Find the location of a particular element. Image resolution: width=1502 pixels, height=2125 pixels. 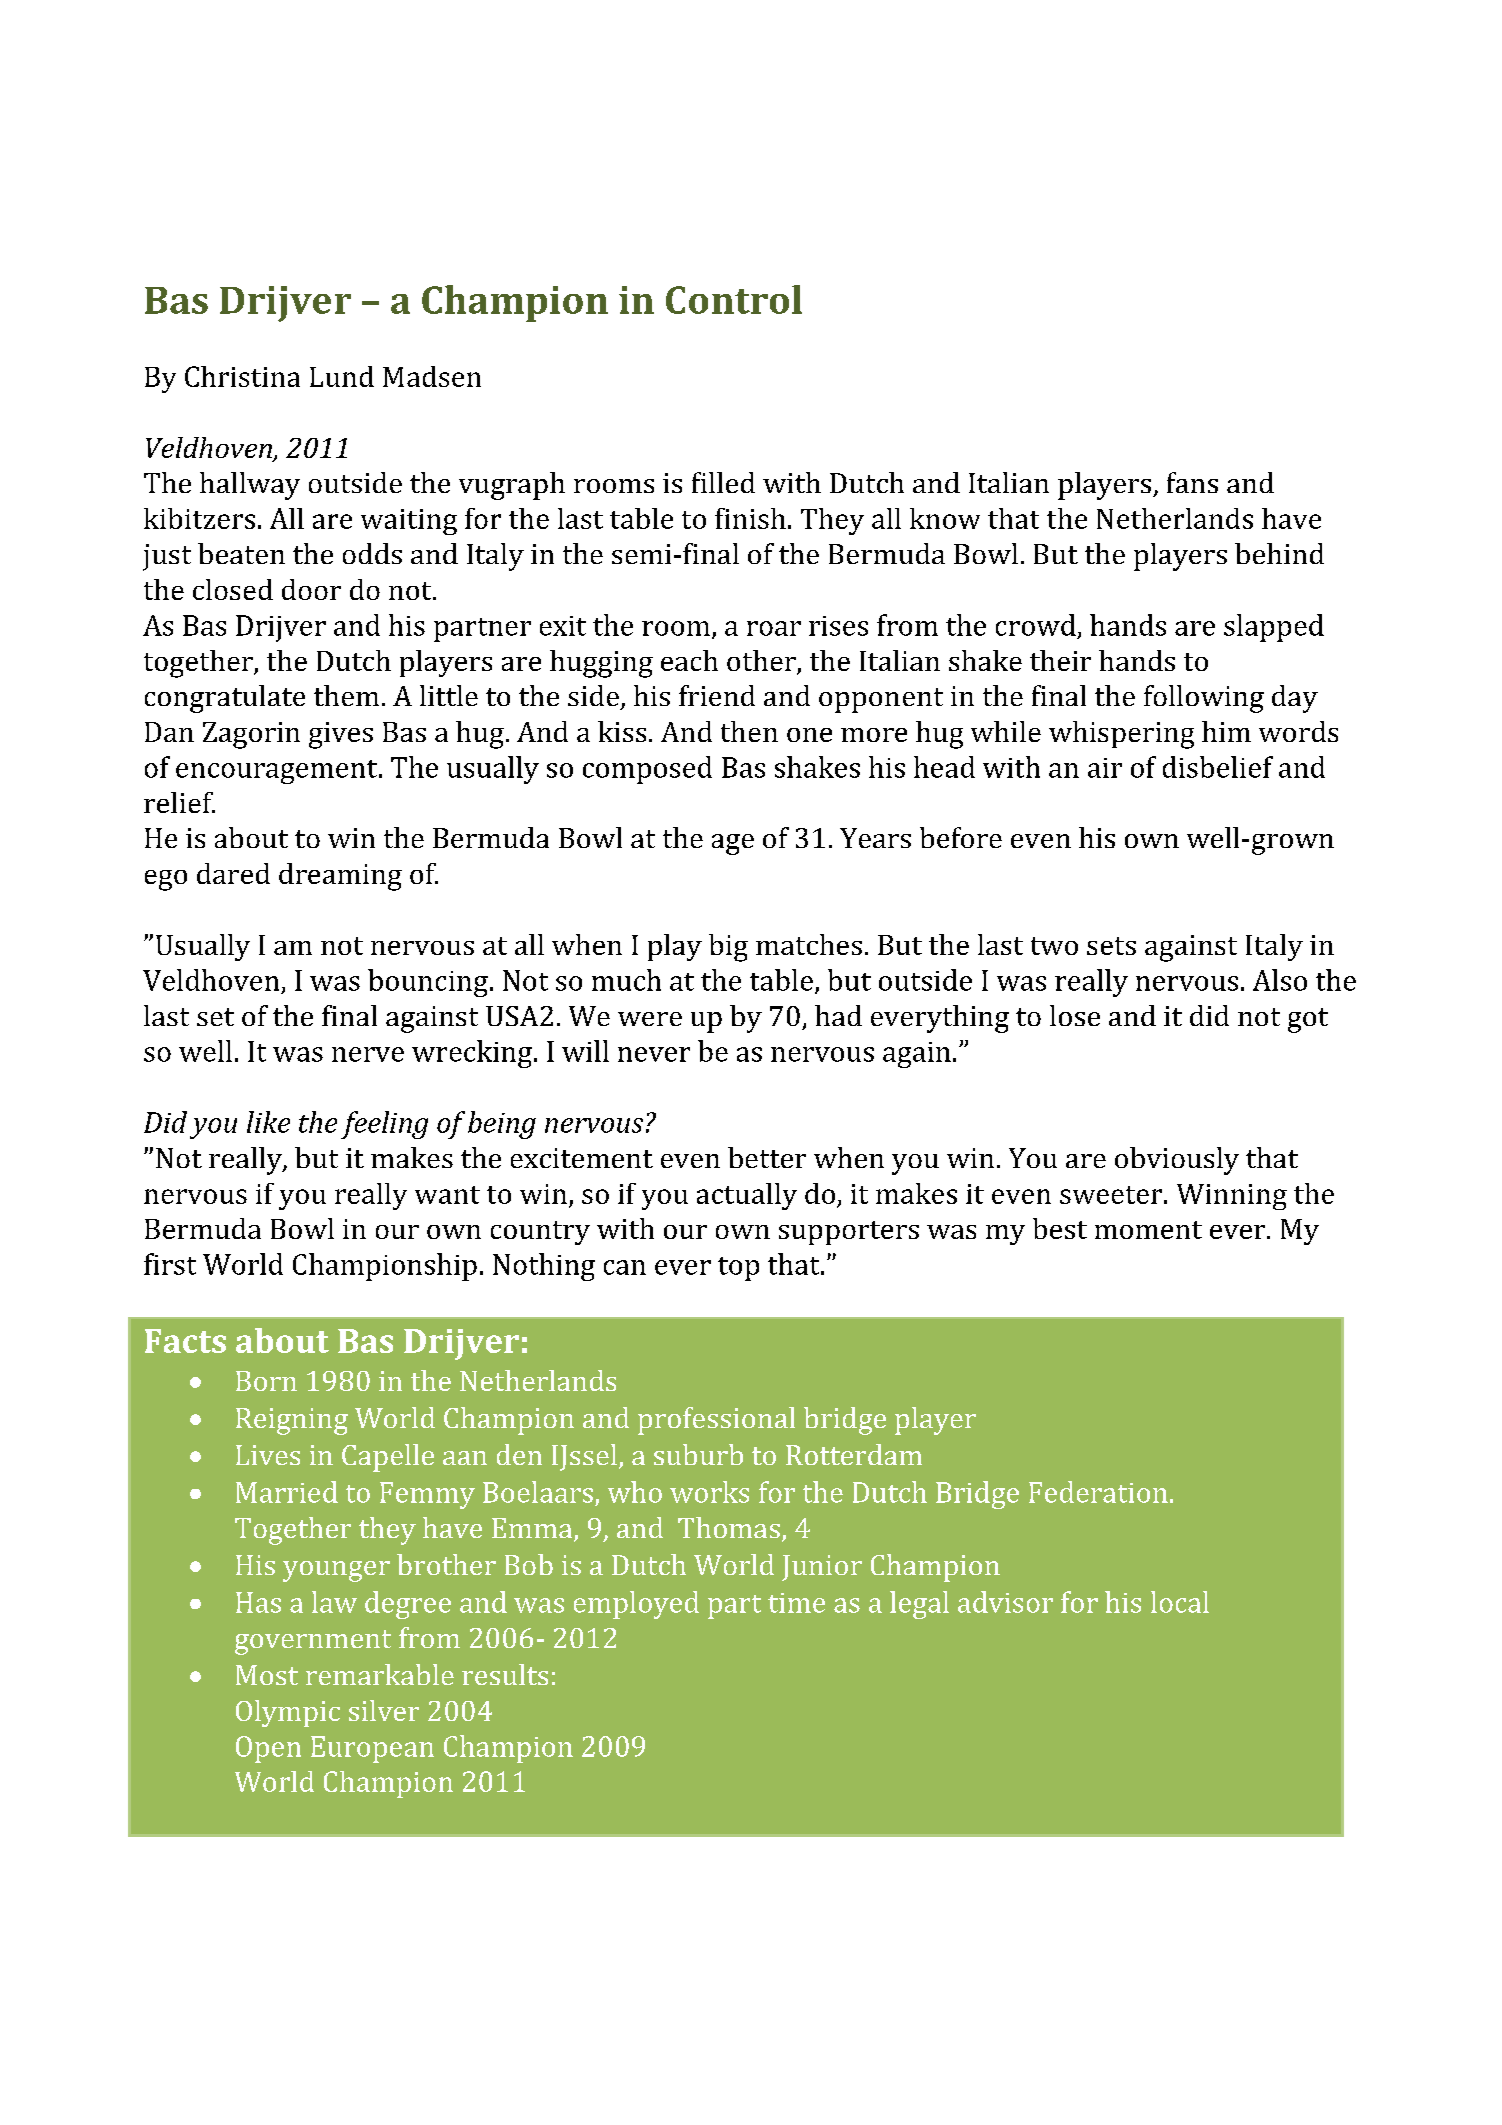

Lund is located at coordinates (342, 376).
